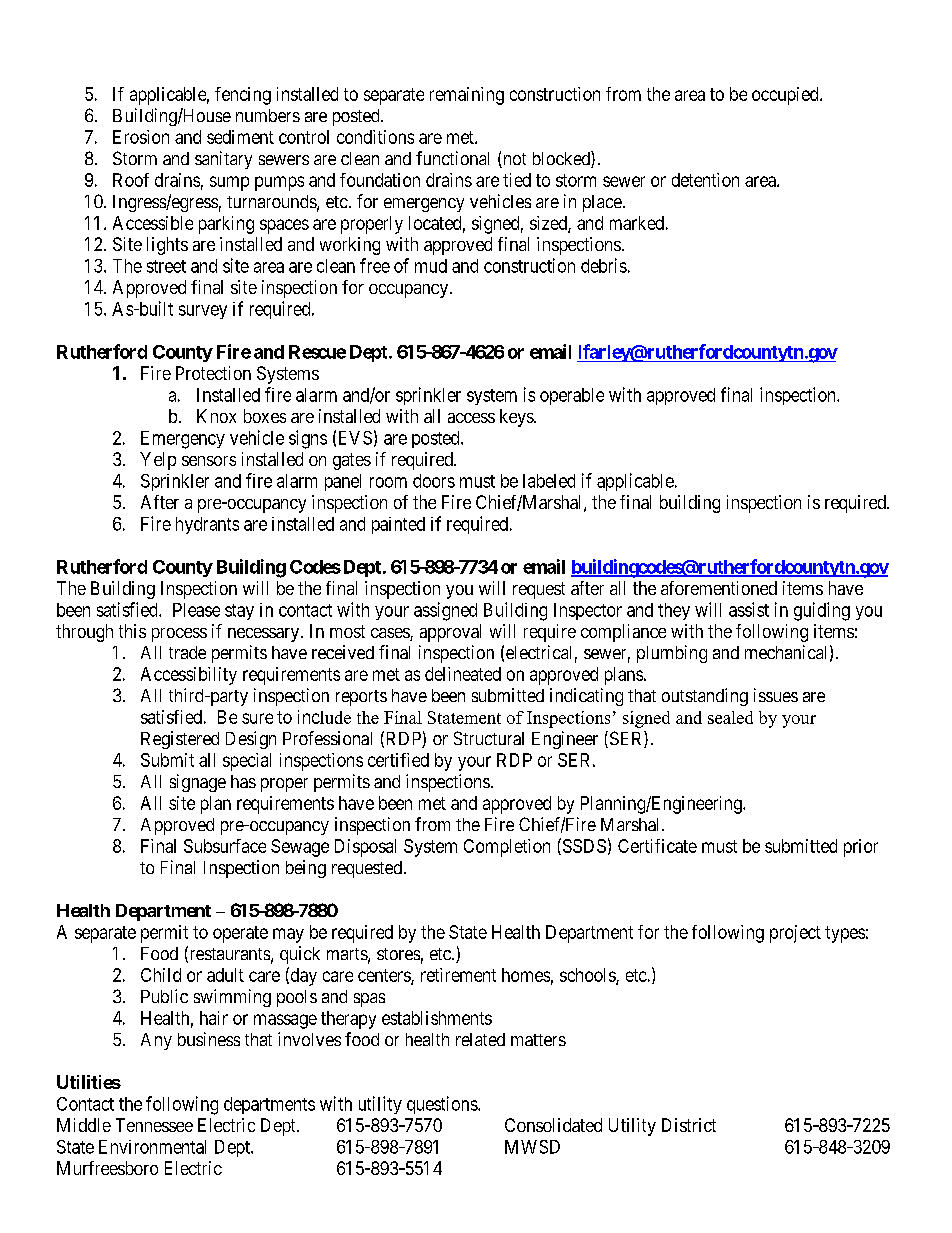  Describe the element at coordinates (154, 1125) in the screenshot. I see `Tennessee` at that location.
